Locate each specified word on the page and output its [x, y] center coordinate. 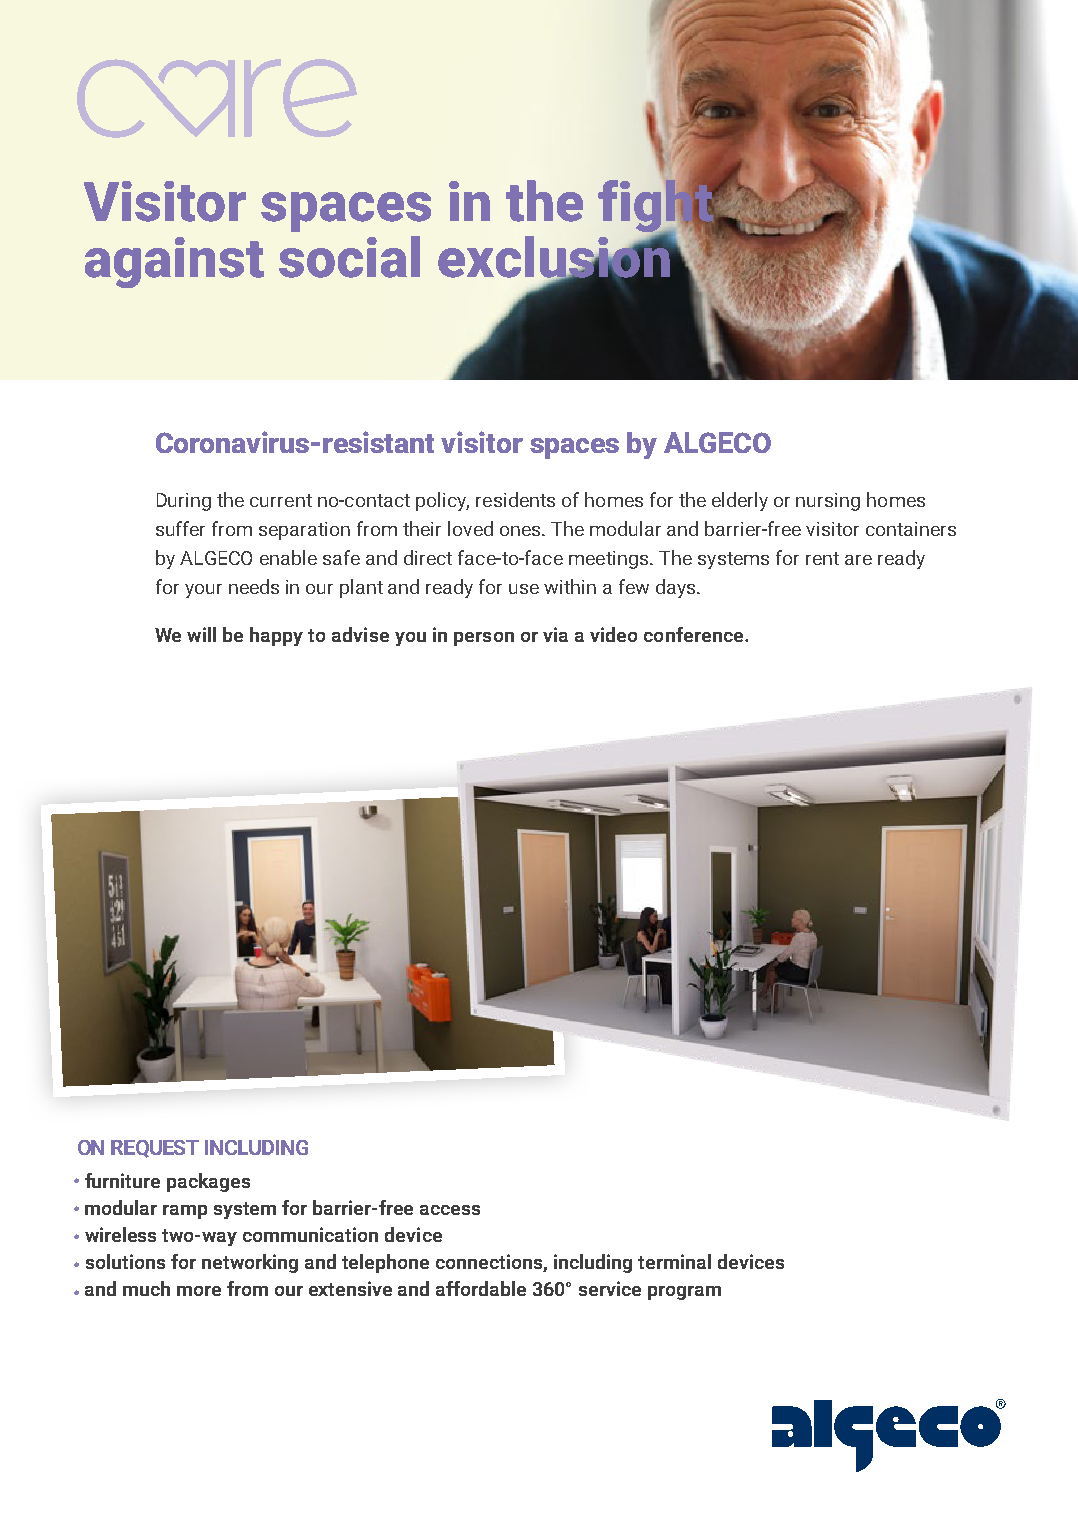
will [201, 634]
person [484, 639]
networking [250, 1263]
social [349, 257]
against [174, 262]
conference [695, 634]
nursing [828, 502]
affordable [481, 1288]
